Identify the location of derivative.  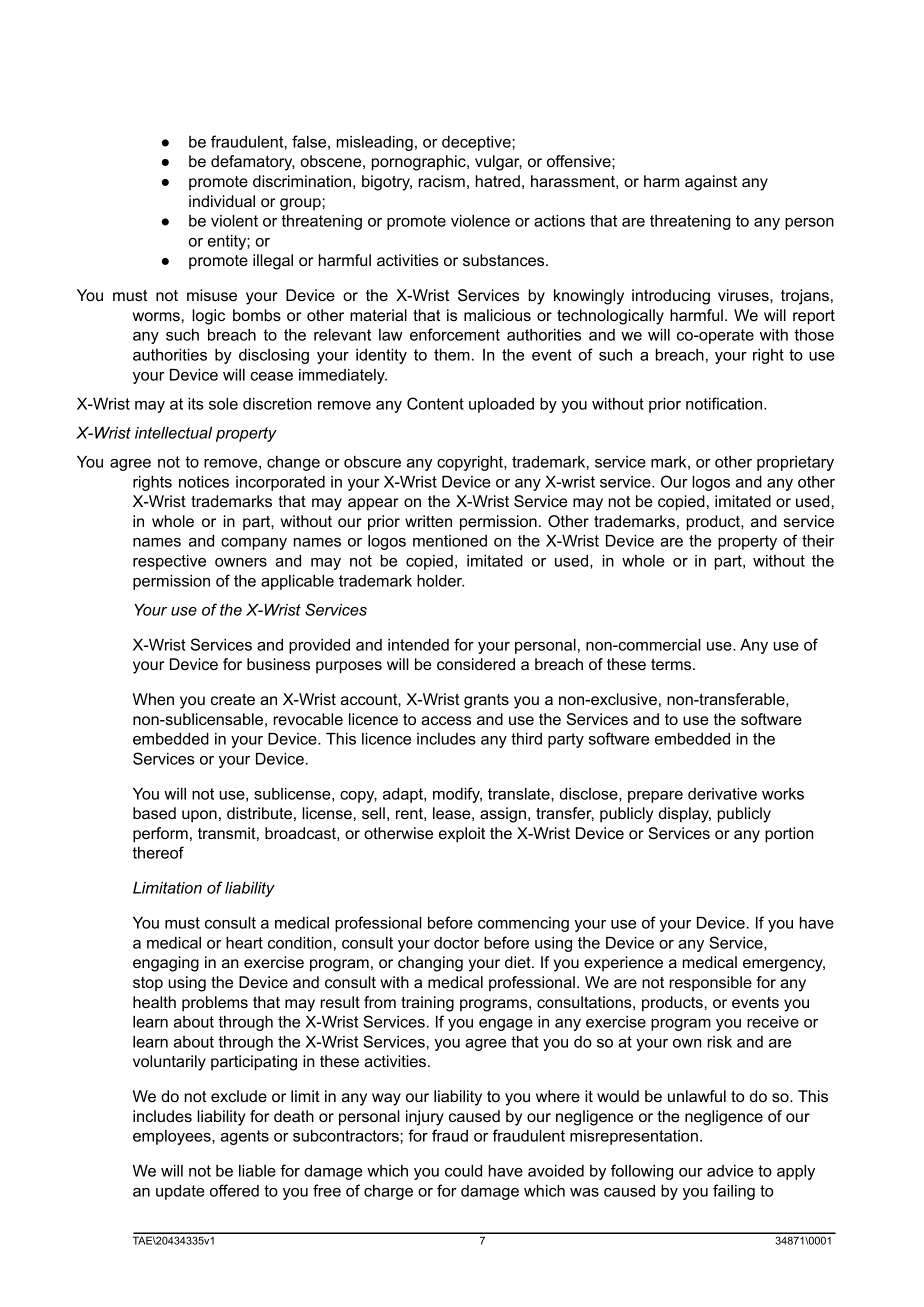
(722, 794).
